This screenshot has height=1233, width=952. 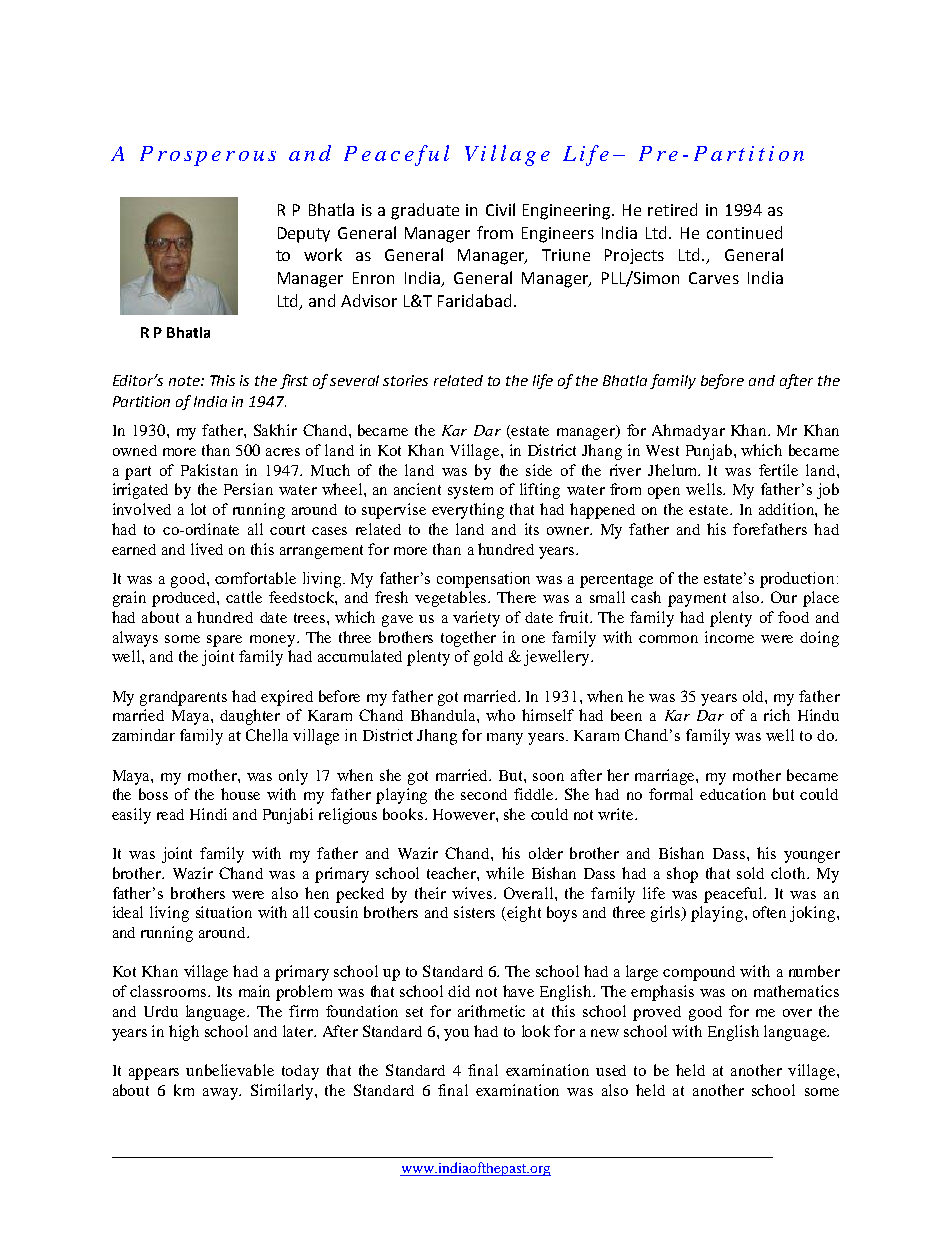 What do you see at coordinates (488, 658) in the screenshot?
I see `gold` at bounding box center [488, 658].
